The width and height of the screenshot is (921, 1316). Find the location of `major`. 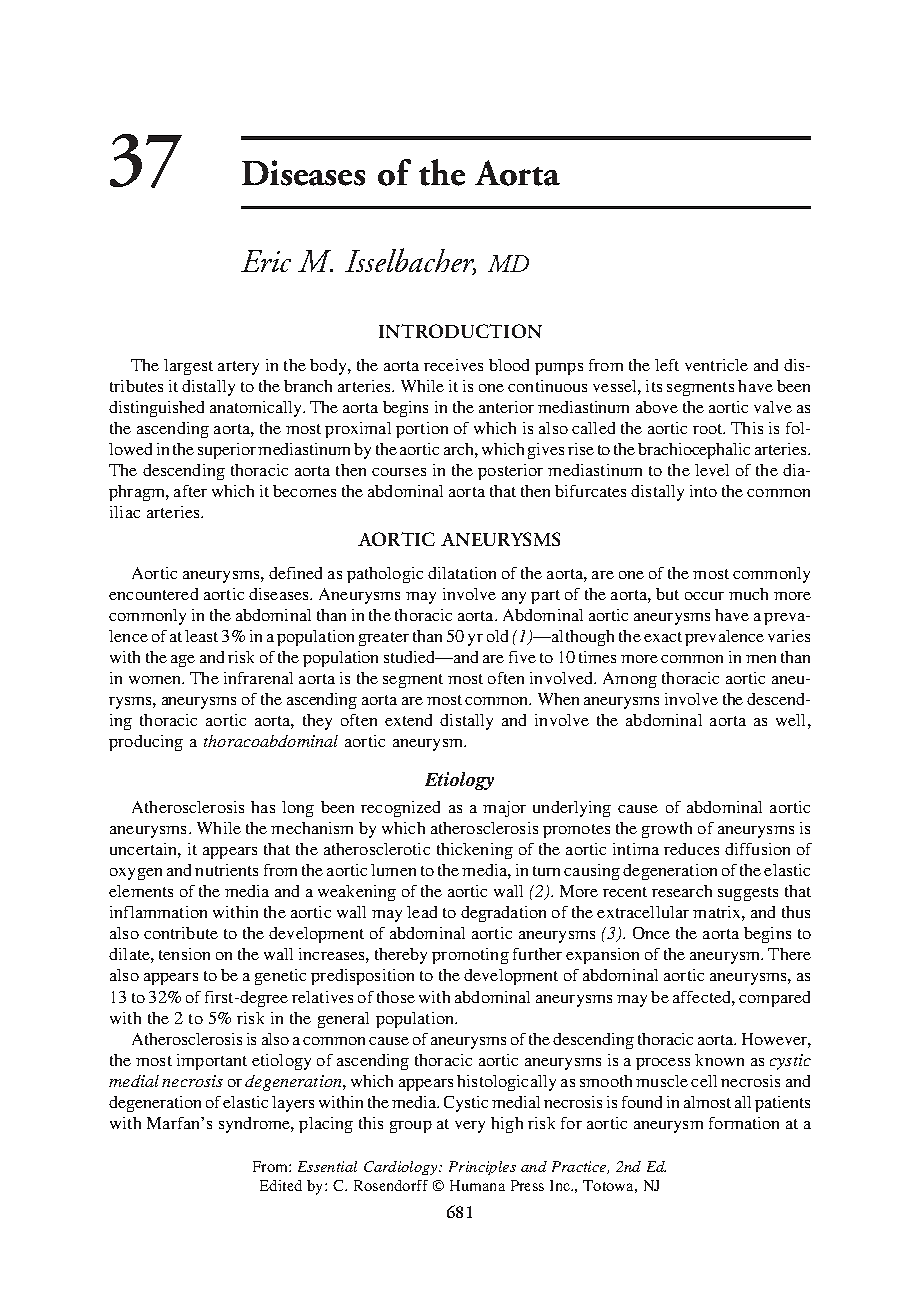

major is located at coordinates (504, 809).
